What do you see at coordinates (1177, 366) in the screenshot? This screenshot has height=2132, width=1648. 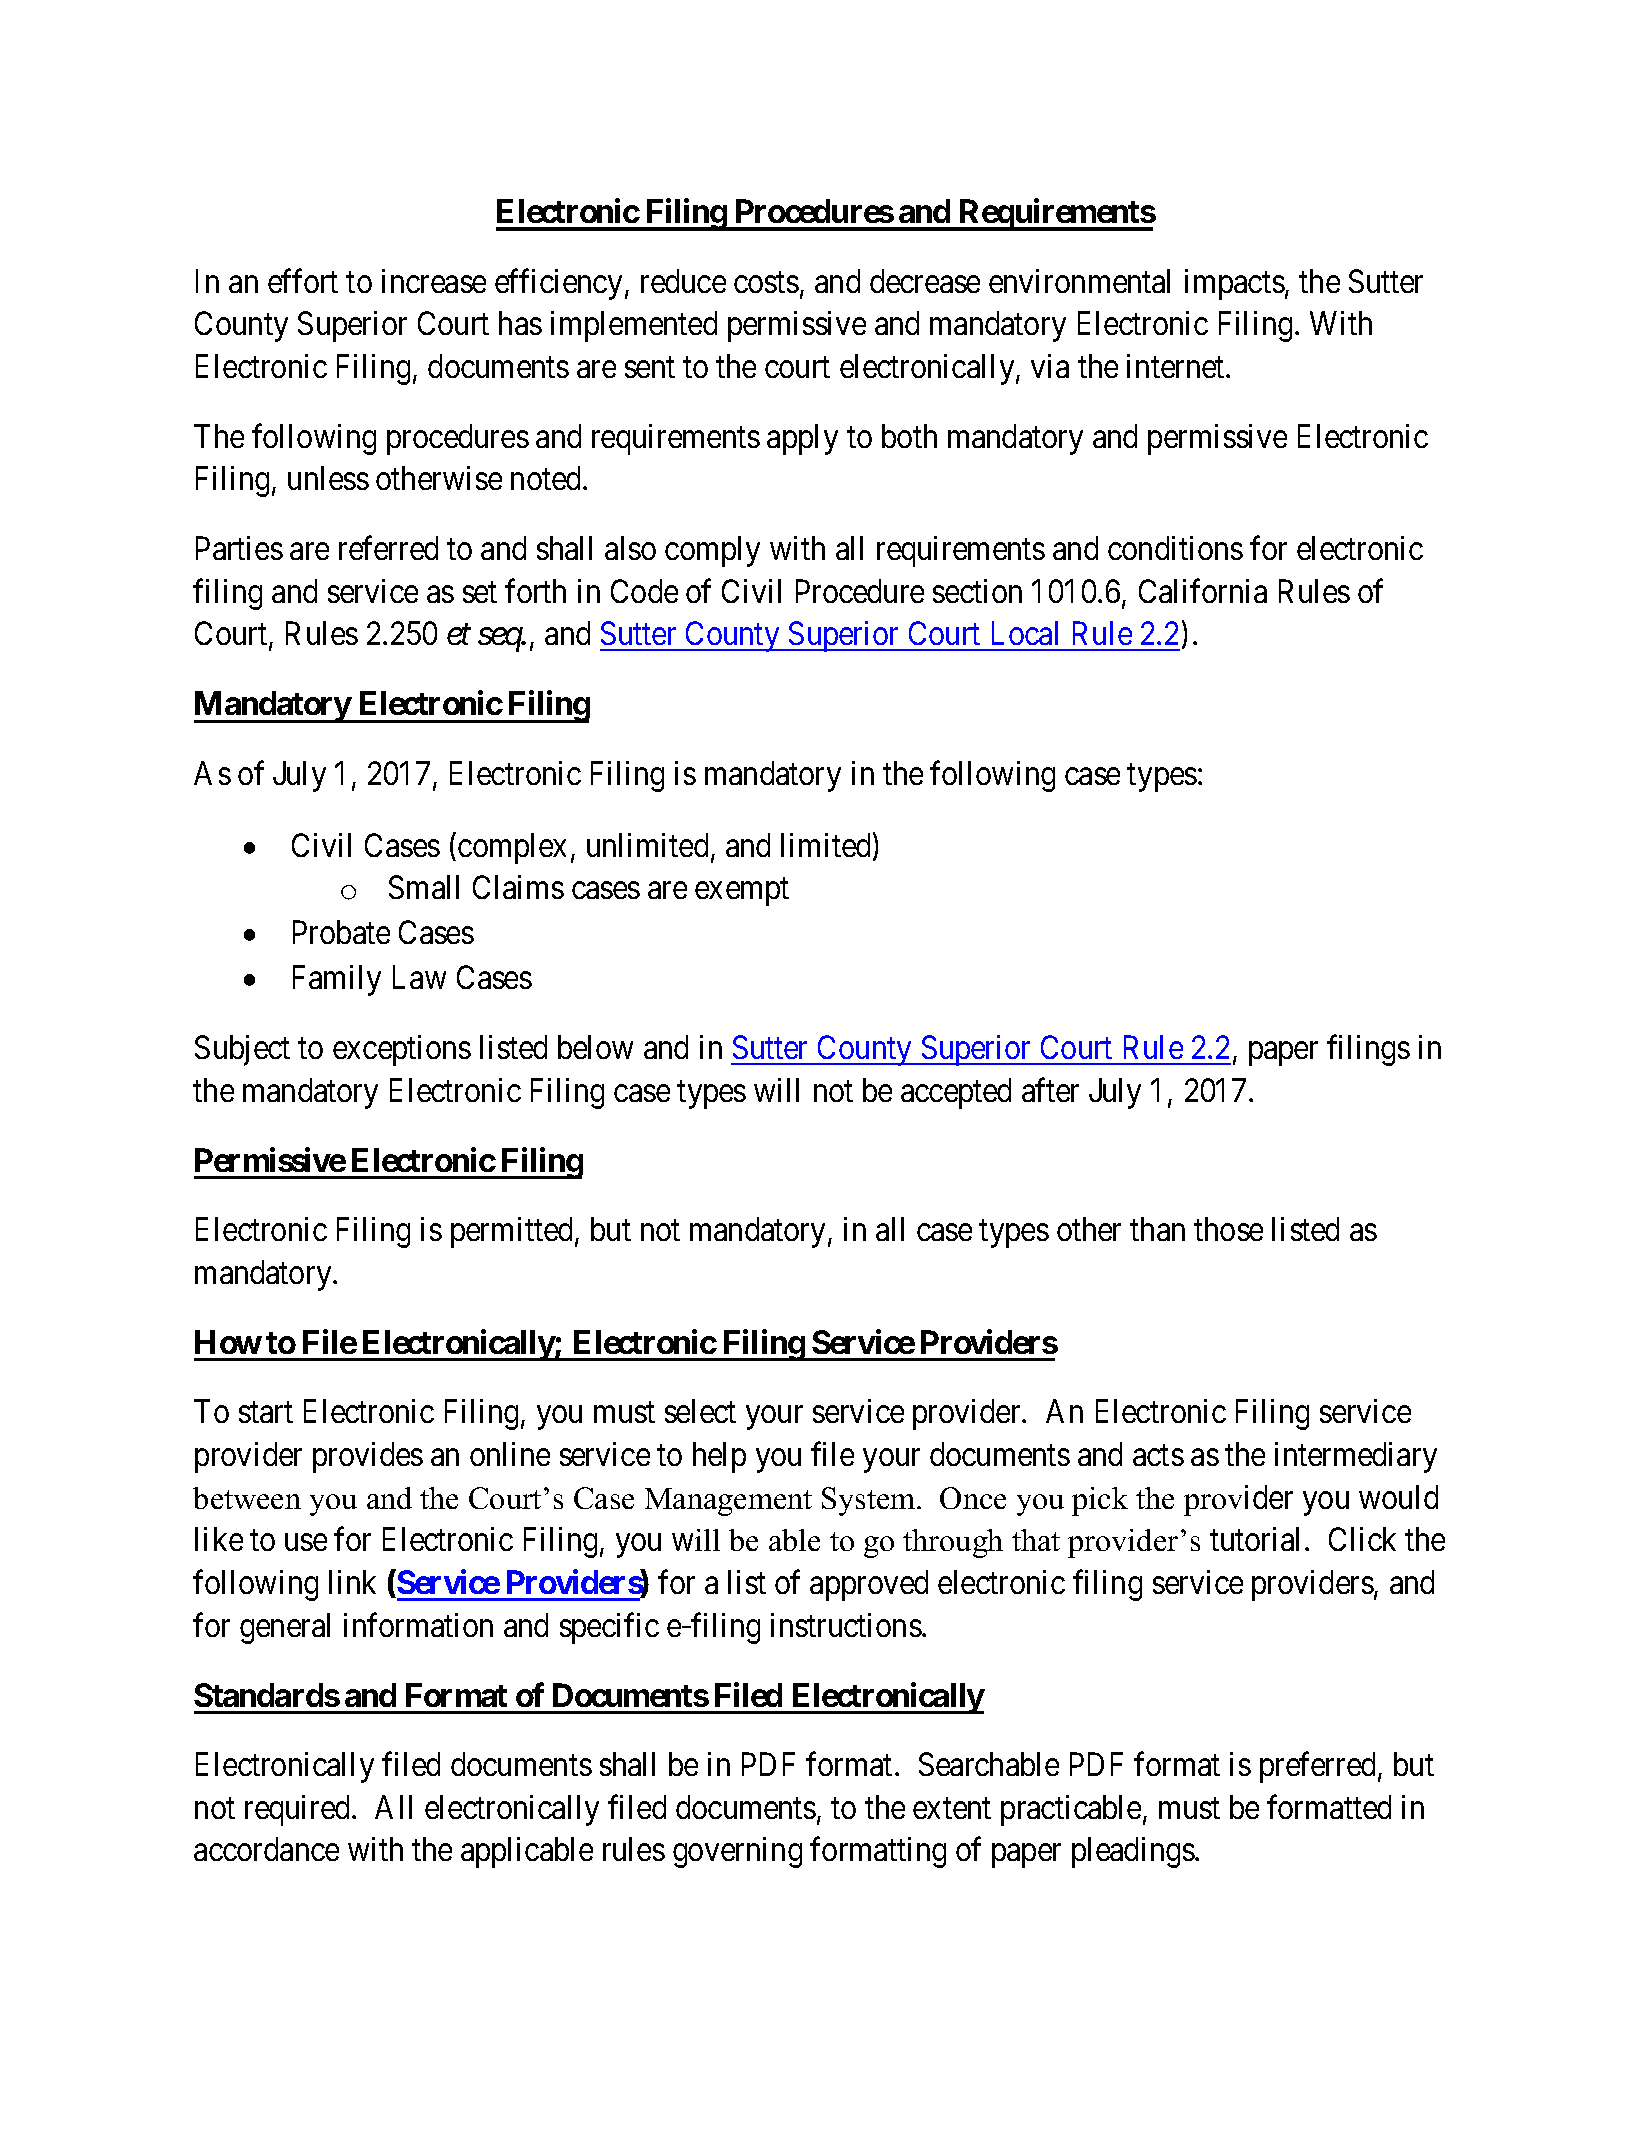 I see `internet` at bounding box center [1177, 366].
